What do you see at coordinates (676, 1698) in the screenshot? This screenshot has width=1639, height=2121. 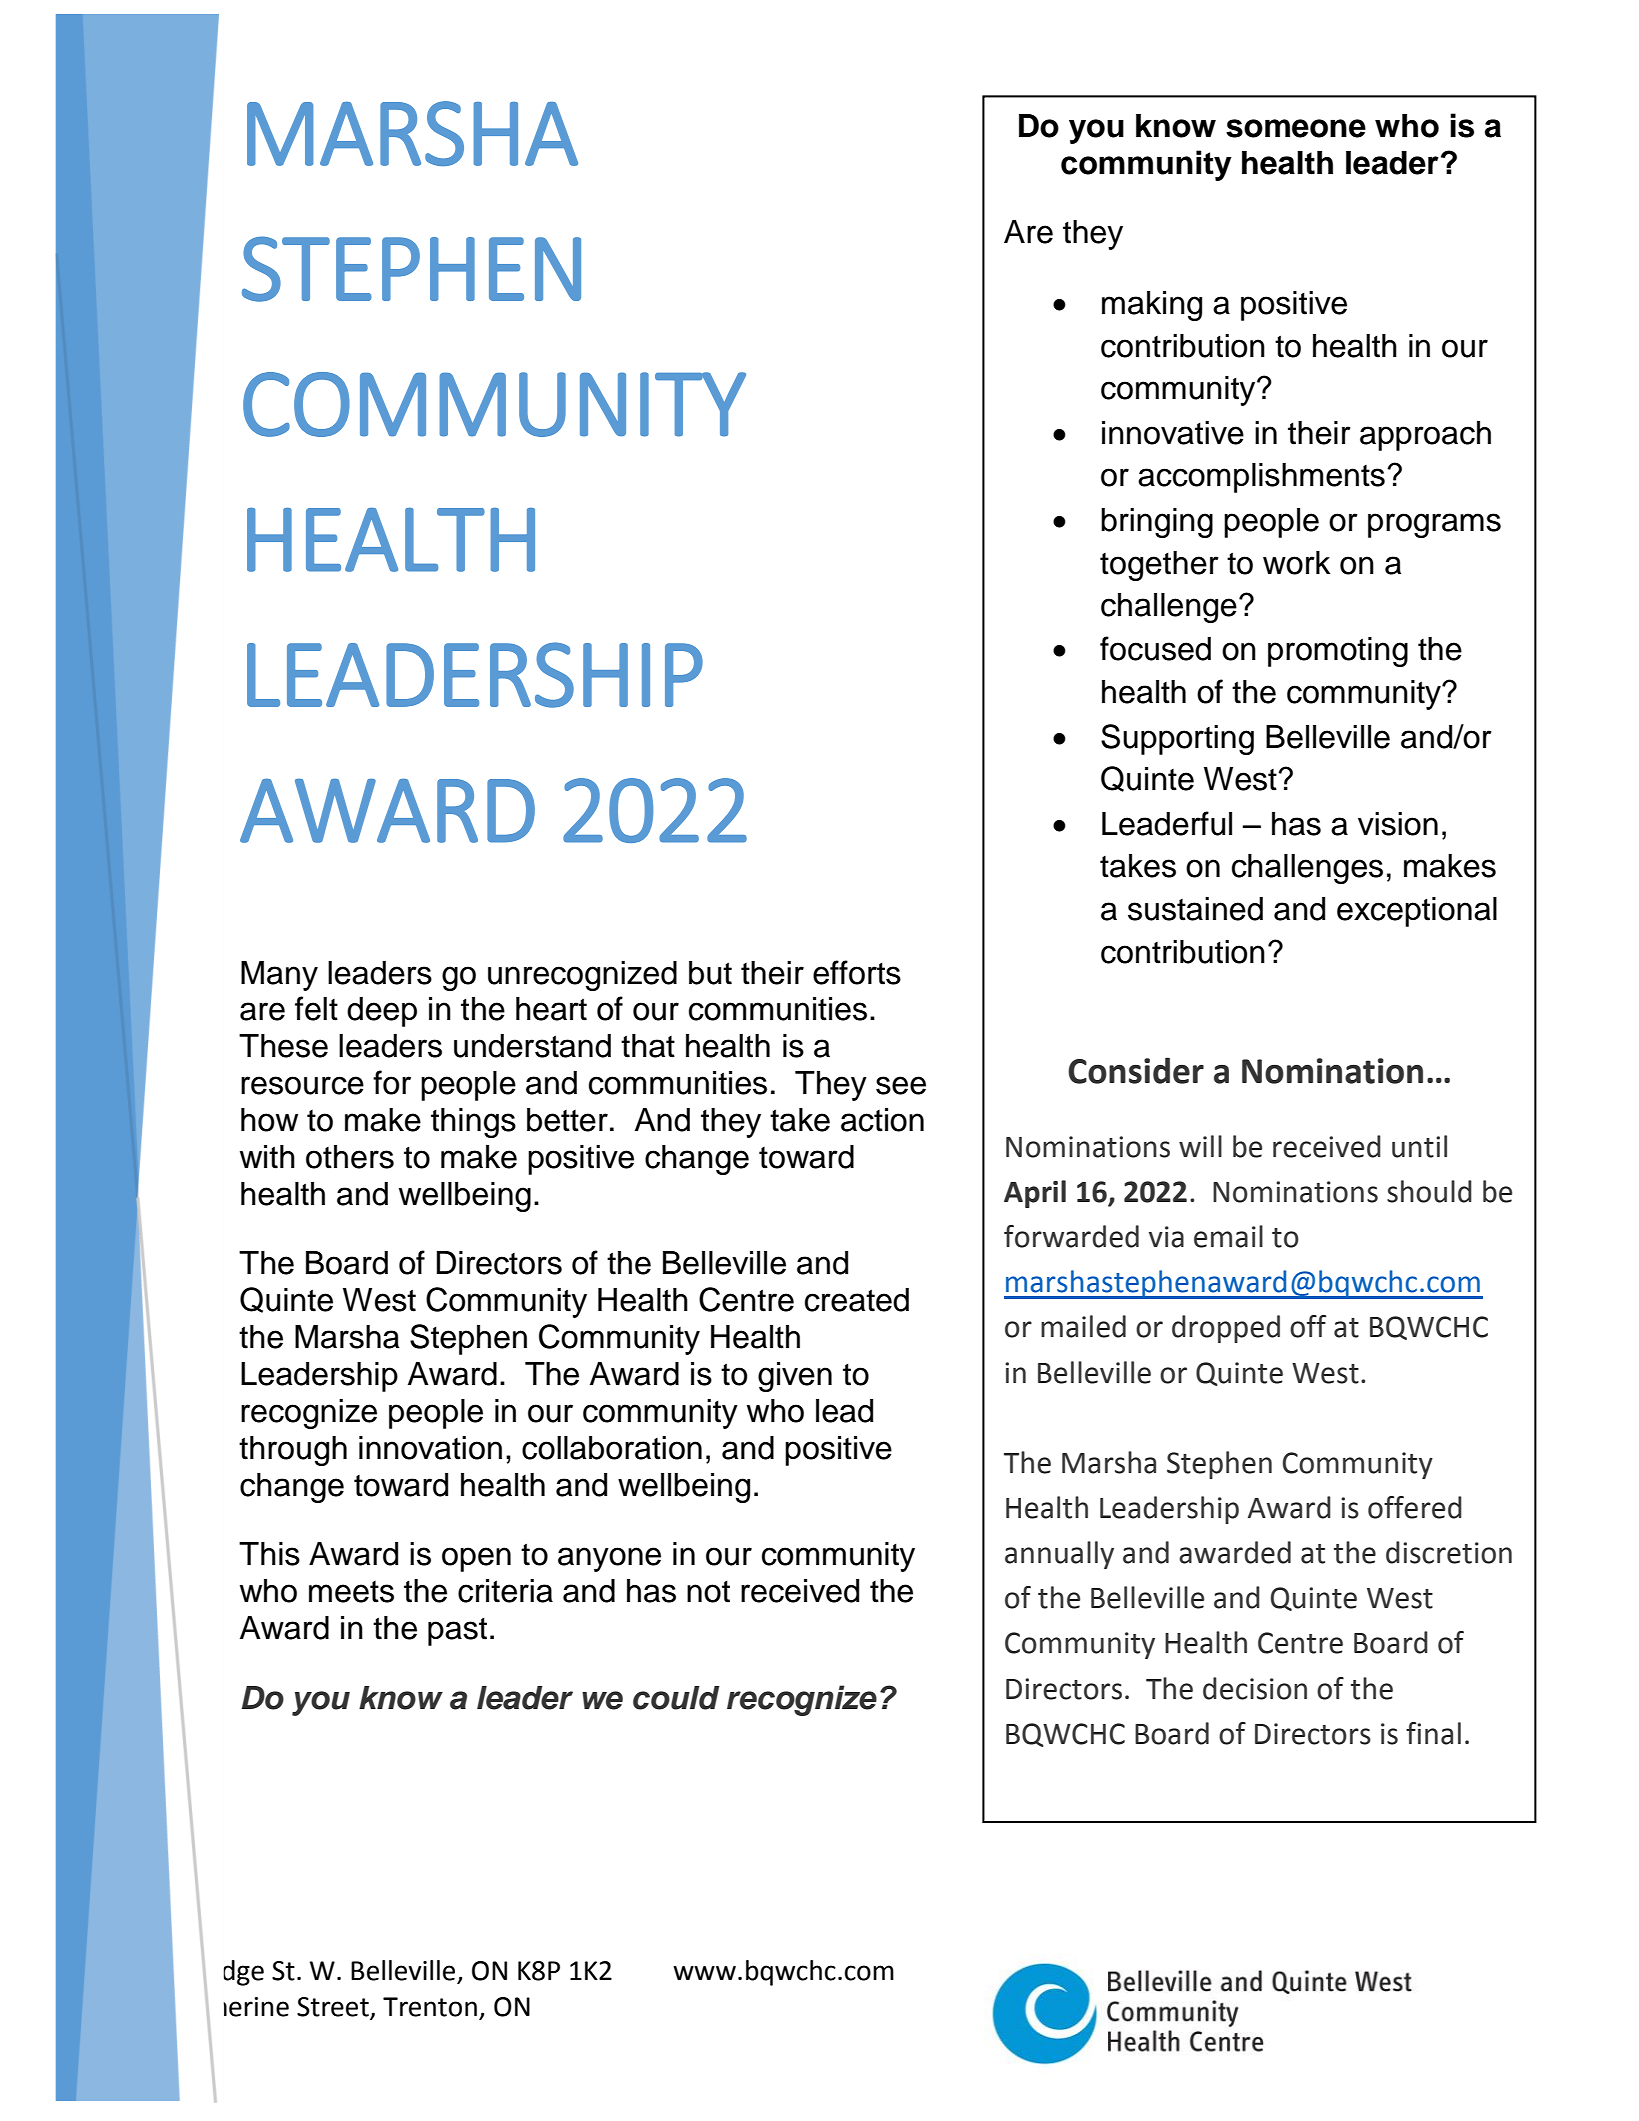 I see `could` at bounding box center [676, 1698].
